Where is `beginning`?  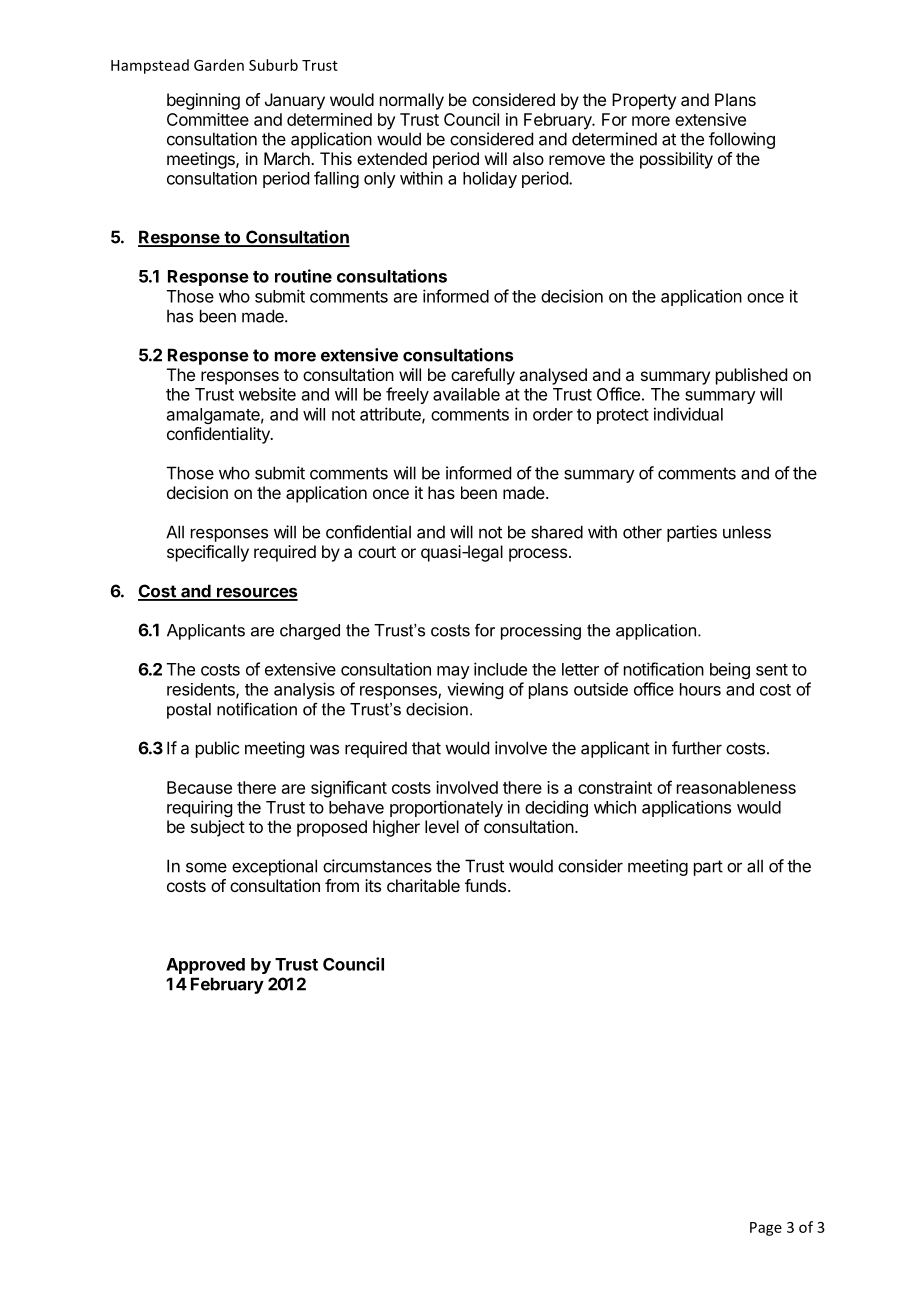 beginning is located at coordinates (203, 101).
